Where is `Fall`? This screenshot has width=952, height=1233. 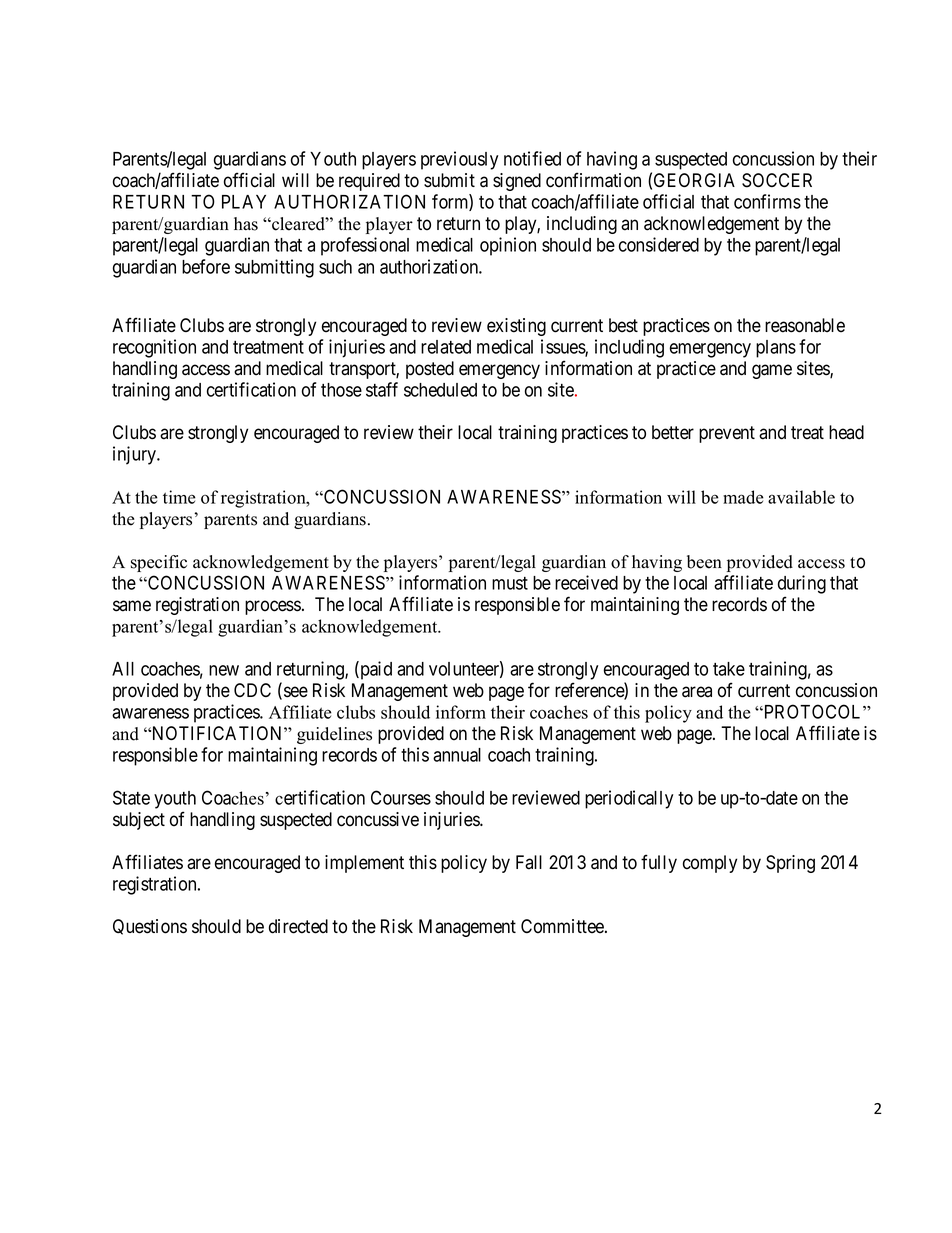
Fall is located at coordinates (529, 862).
